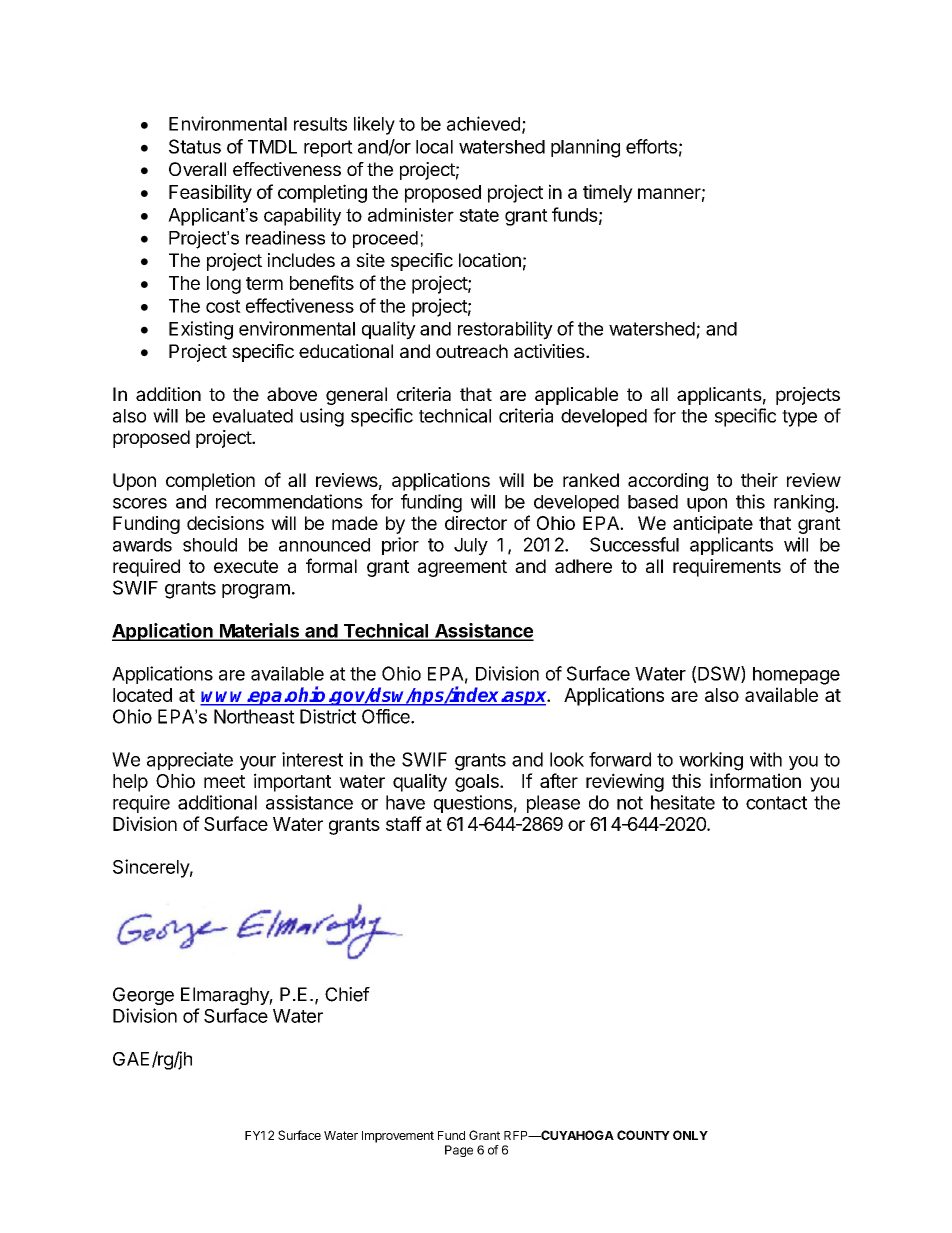 The width and height of the image is (952, 1233). Describe the element at coordinates (210, 482) in the image. I see `completion` at that location.
